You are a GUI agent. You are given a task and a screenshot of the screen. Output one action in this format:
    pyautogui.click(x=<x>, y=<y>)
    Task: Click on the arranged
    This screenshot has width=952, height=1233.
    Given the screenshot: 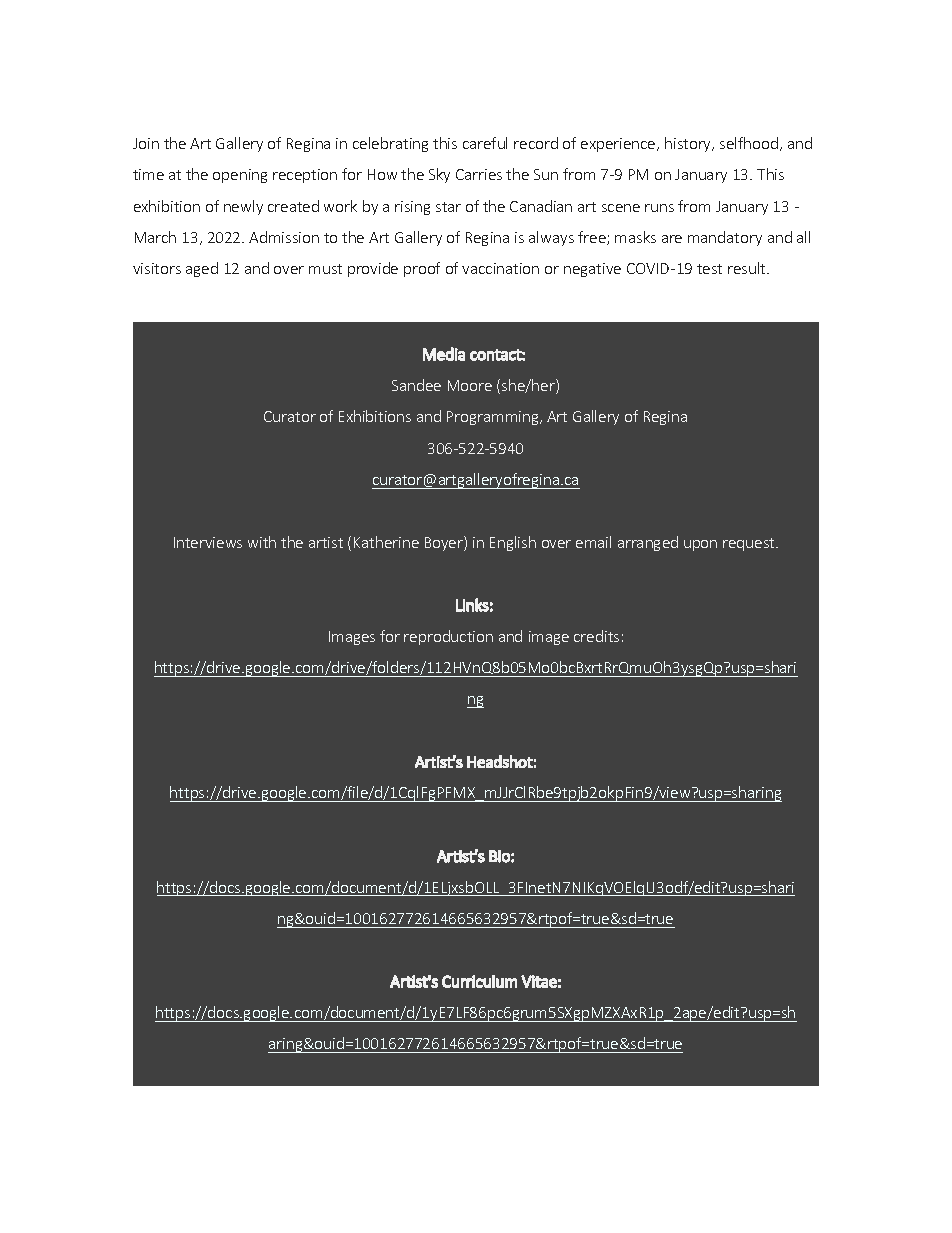 What is the action you would take?
    pyautogui.click(x=648, y=543)
